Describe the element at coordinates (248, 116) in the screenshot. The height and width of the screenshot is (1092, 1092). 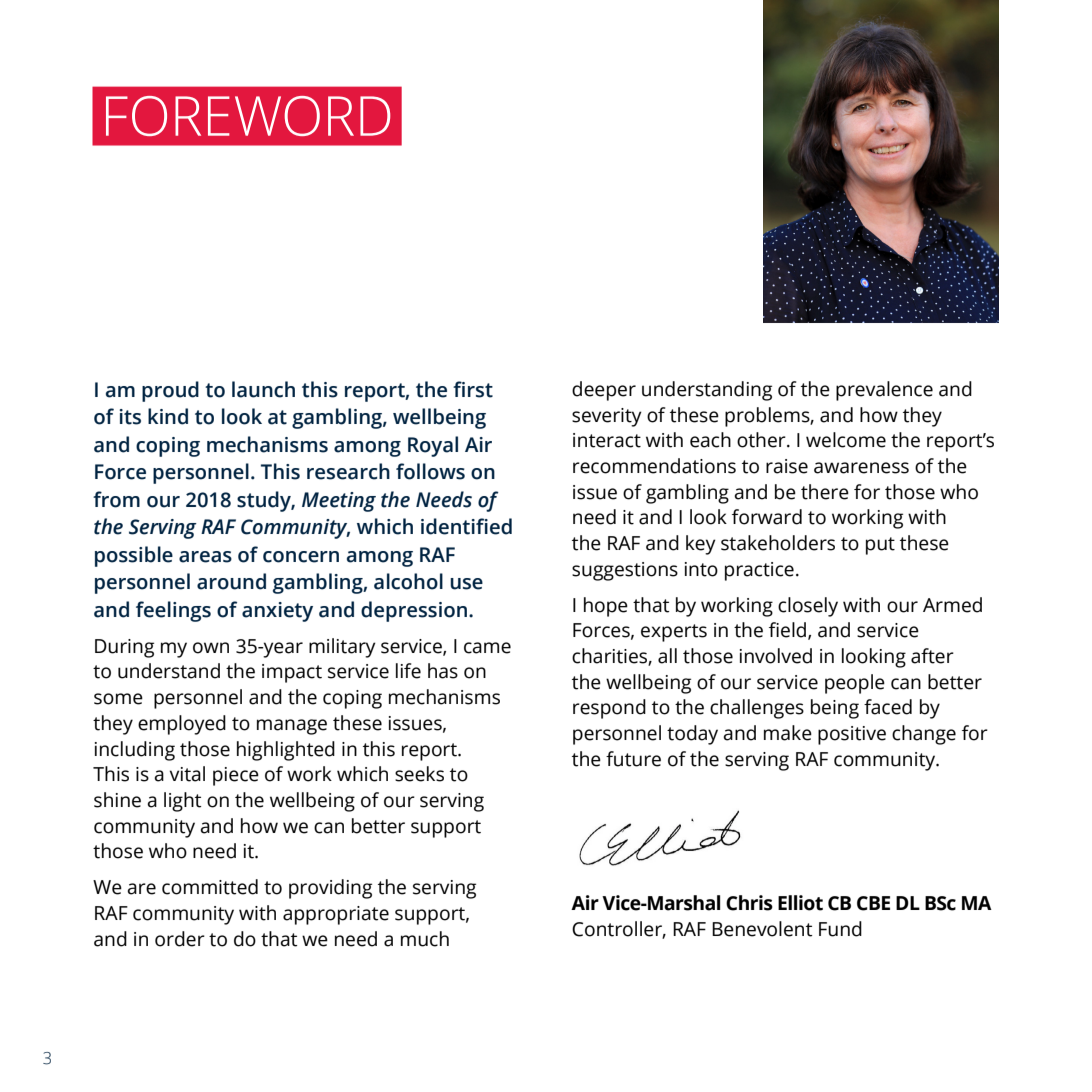
I see `FOREWORD` at that location.
